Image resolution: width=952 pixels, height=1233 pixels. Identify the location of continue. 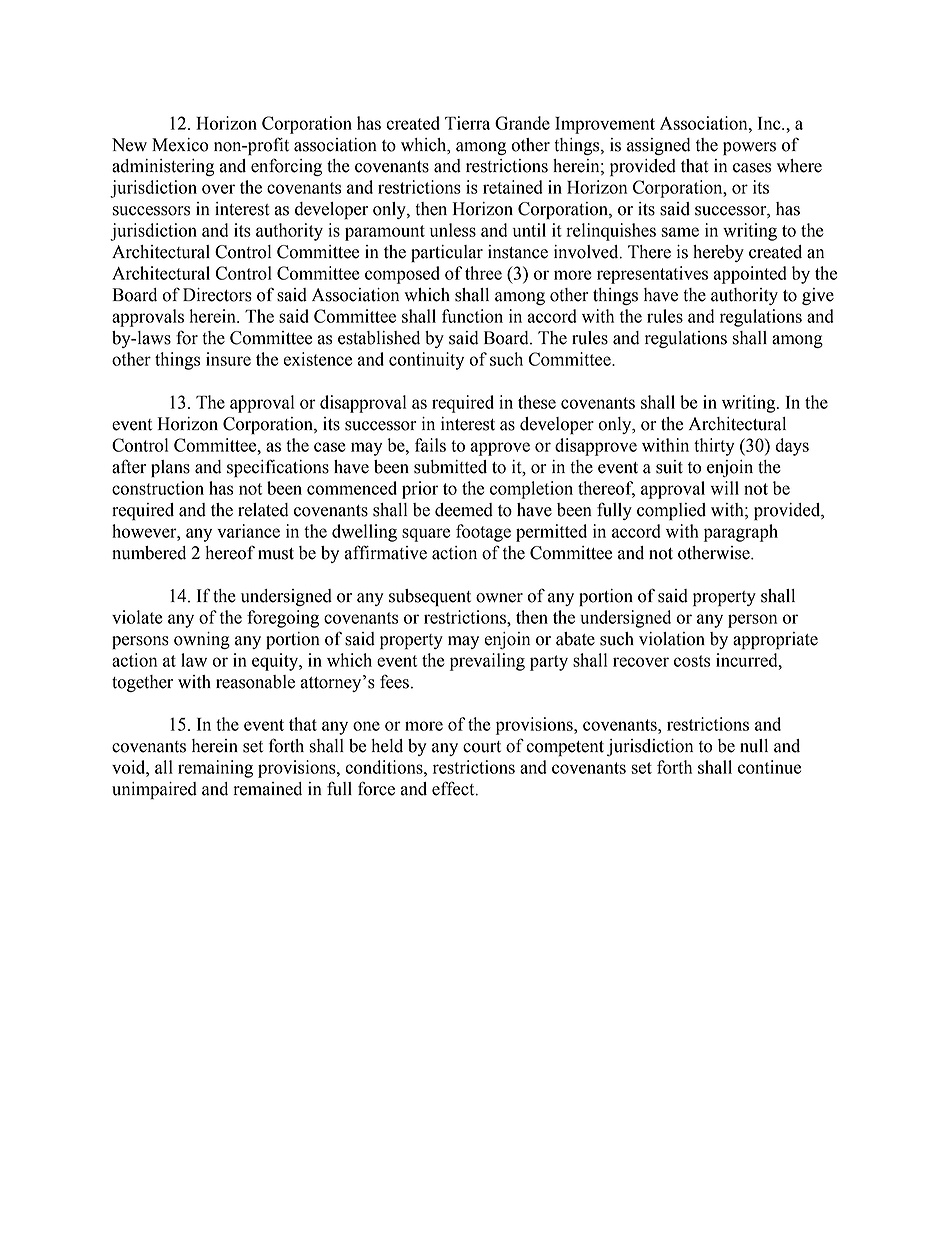
(769, 767).
